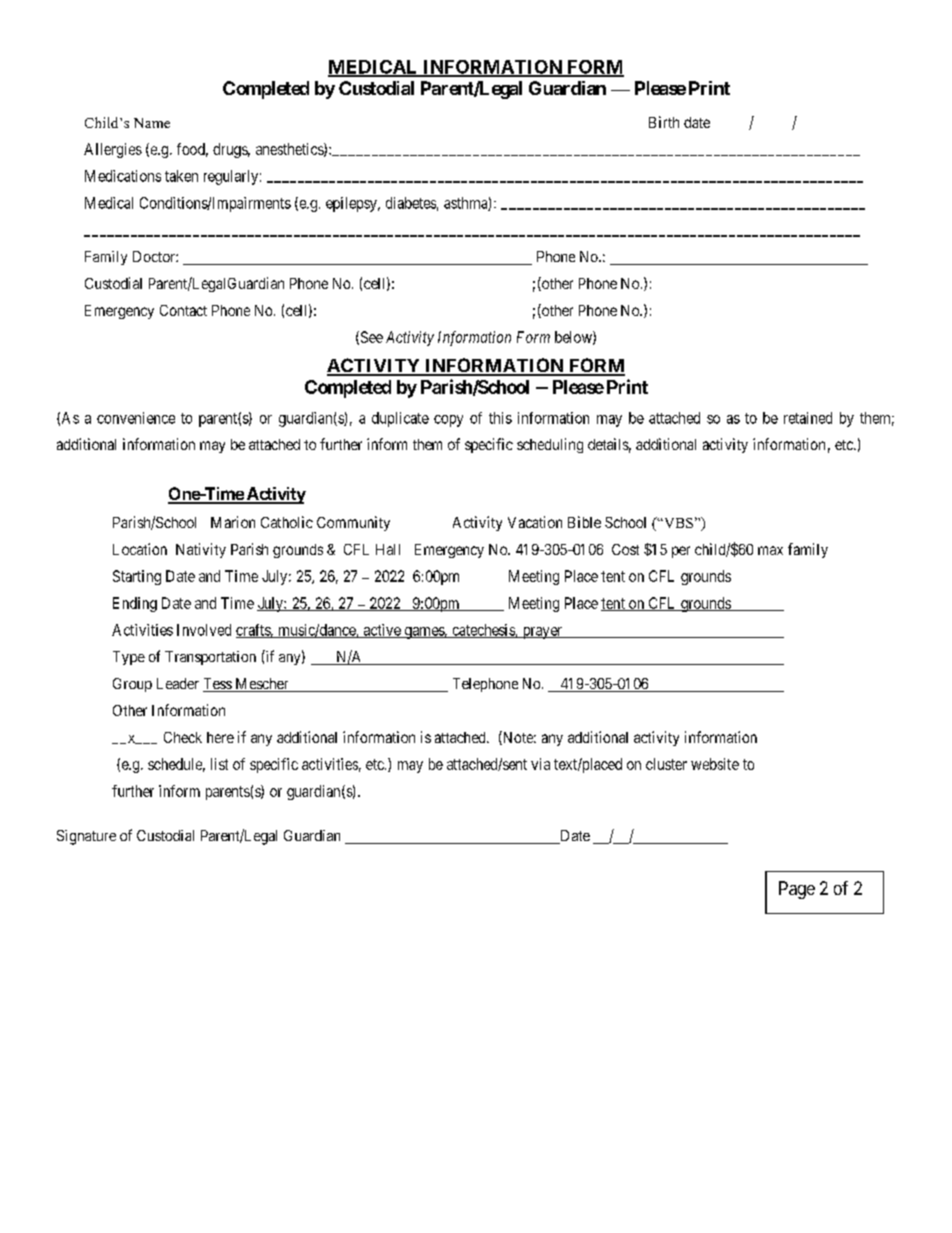 The width and height of the page is (952, 1233). What do you see at coordinates (86, 837) in the page?
I see `Signature` at bounding box center [86, 837].
